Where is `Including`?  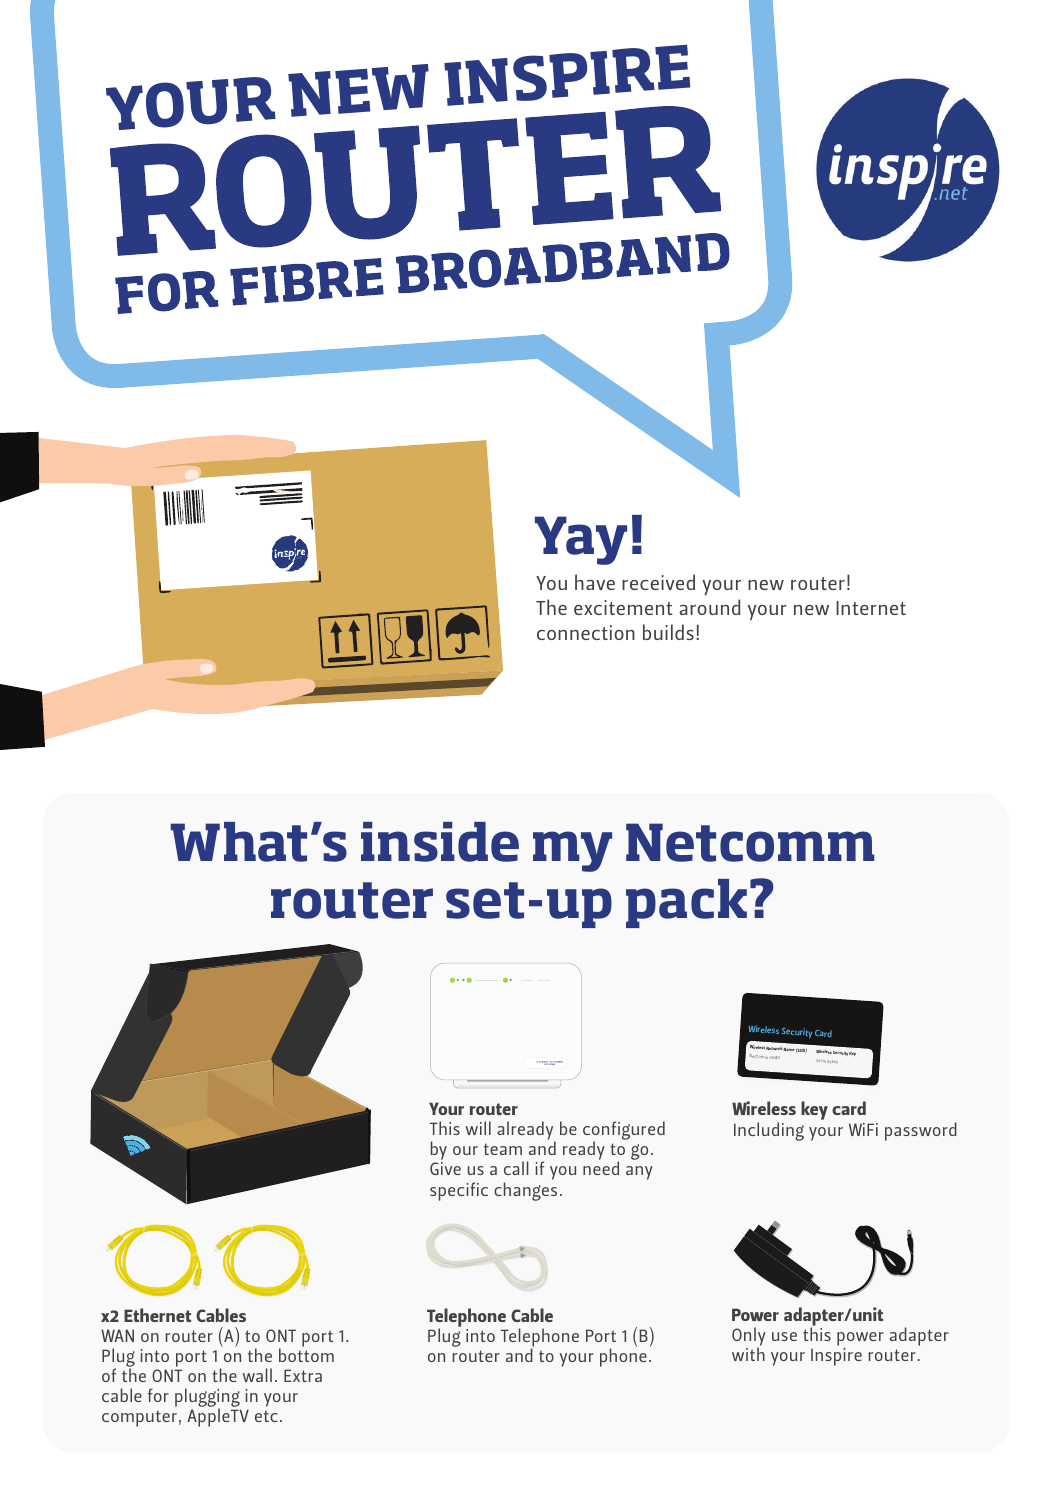
Including is located at coordinates (769, 1131).
